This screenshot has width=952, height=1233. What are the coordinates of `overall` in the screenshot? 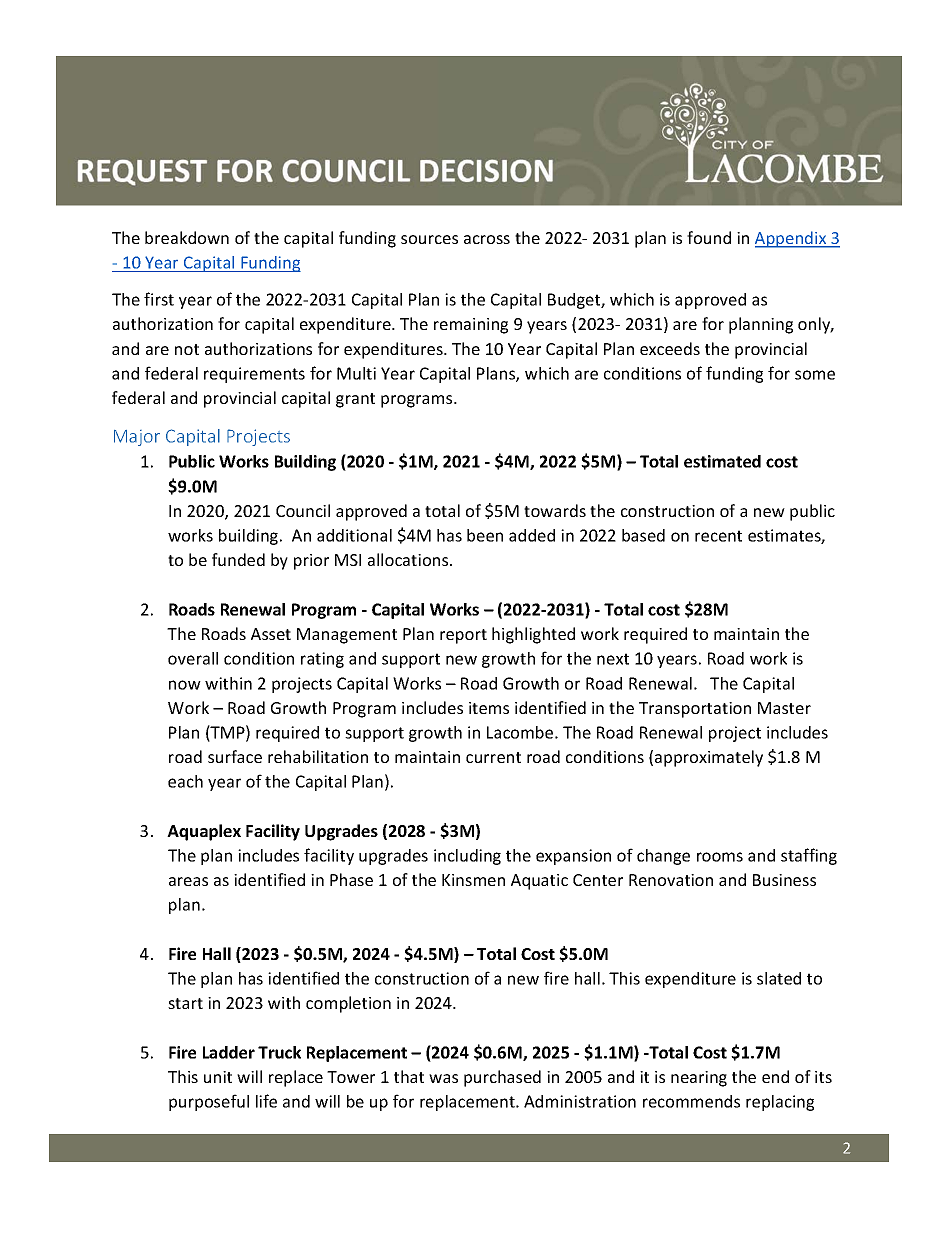 It's located at (193, 658).
